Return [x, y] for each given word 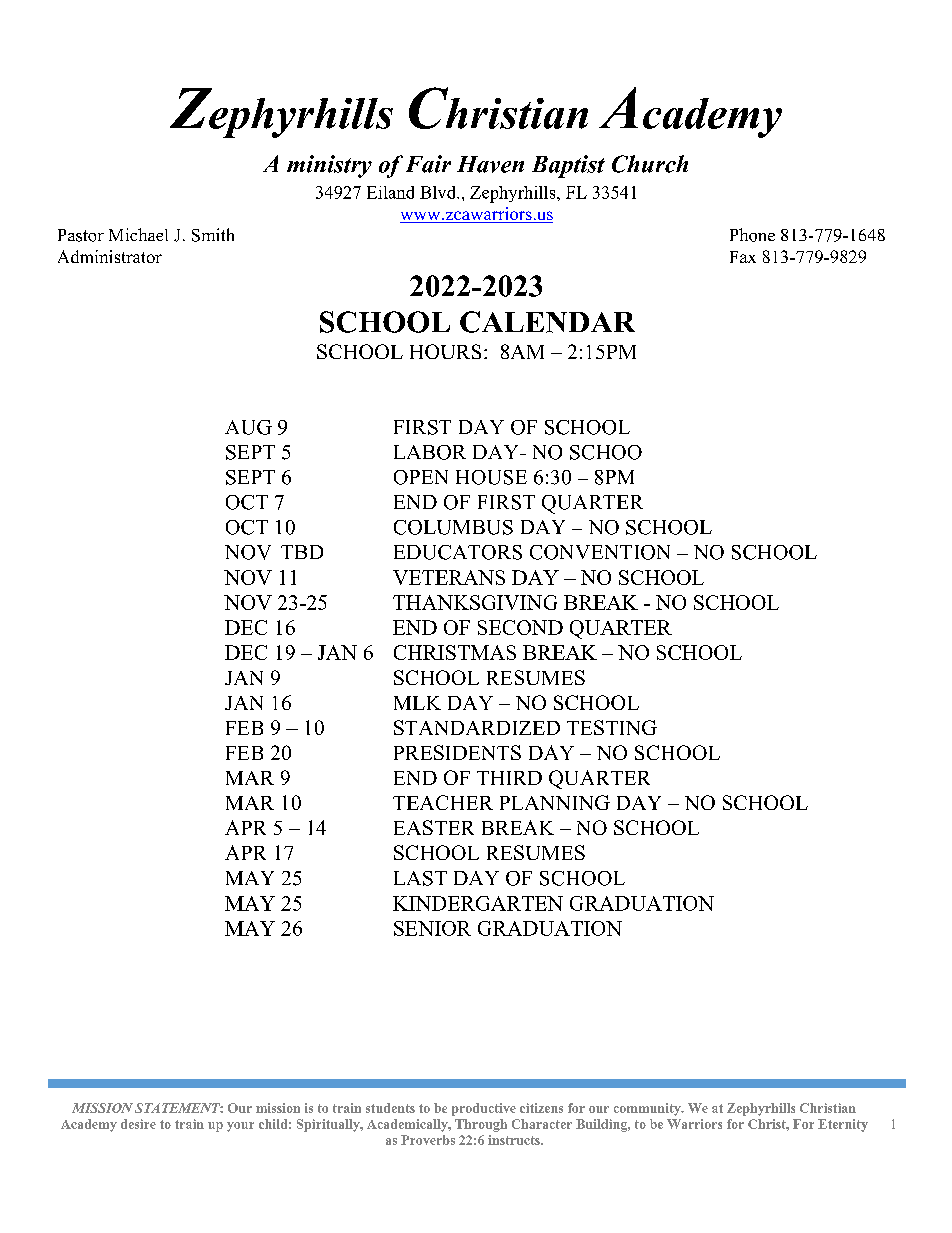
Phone [752, 235]
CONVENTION [600, 552]
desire [138, 1124]
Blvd [439, 192]
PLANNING [555, 802]
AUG [248, 427]
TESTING [612, 727]
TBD [302, 552]
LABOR [430, 452]
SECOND [520, 627]
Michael [138, 234]
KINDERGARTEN [478, 903]
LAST [420, 878]
